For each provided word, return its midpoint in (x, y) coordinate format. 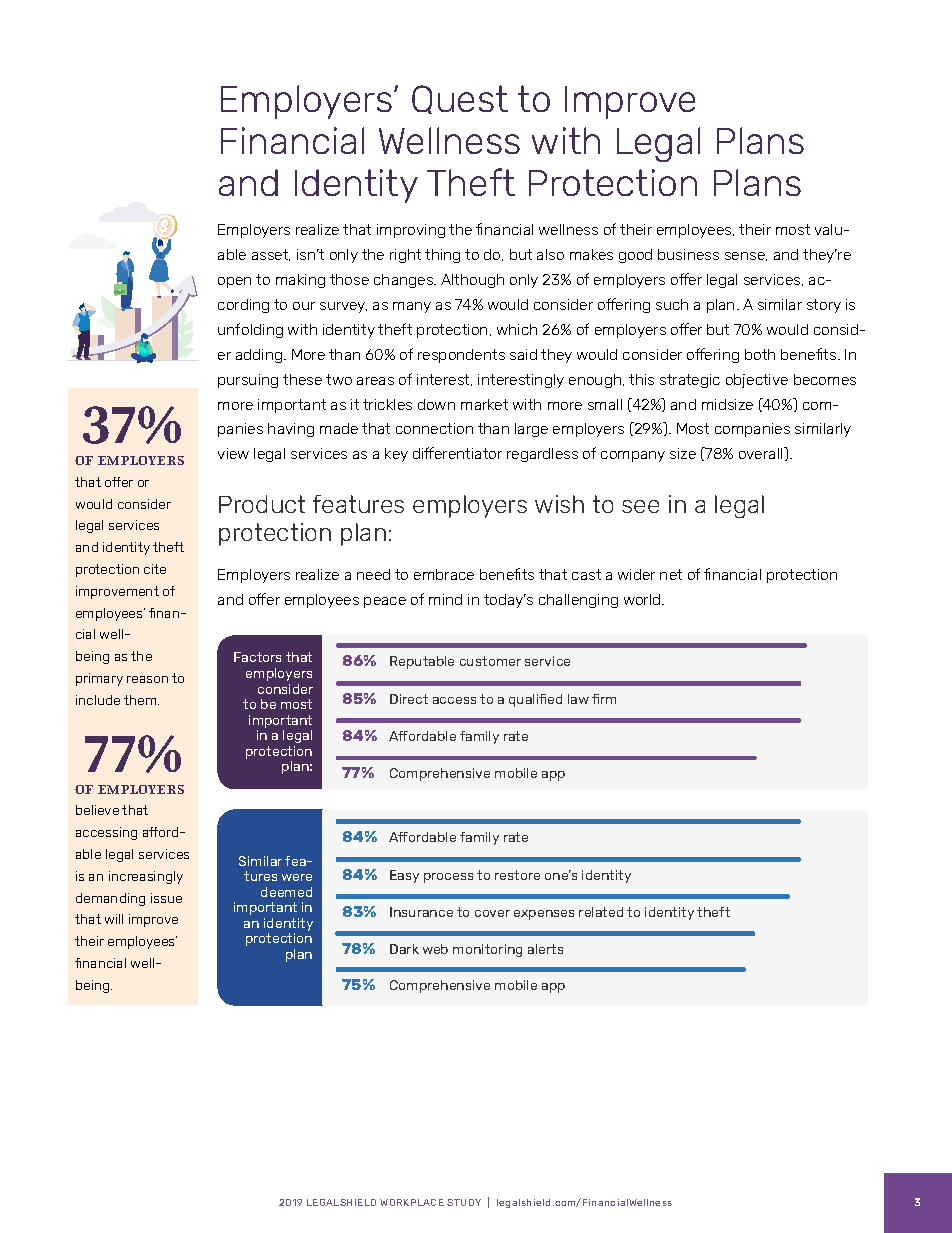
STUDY (464, 1202)
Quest (460, 99)
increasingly (146, 877)
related (601, 912)
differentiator (457, 453)
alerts (545, 949)
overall (762, 453)
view (233, 453)
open (234, 282)
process (448, 878)
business (688, 254)
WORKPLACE (412, 1202)
